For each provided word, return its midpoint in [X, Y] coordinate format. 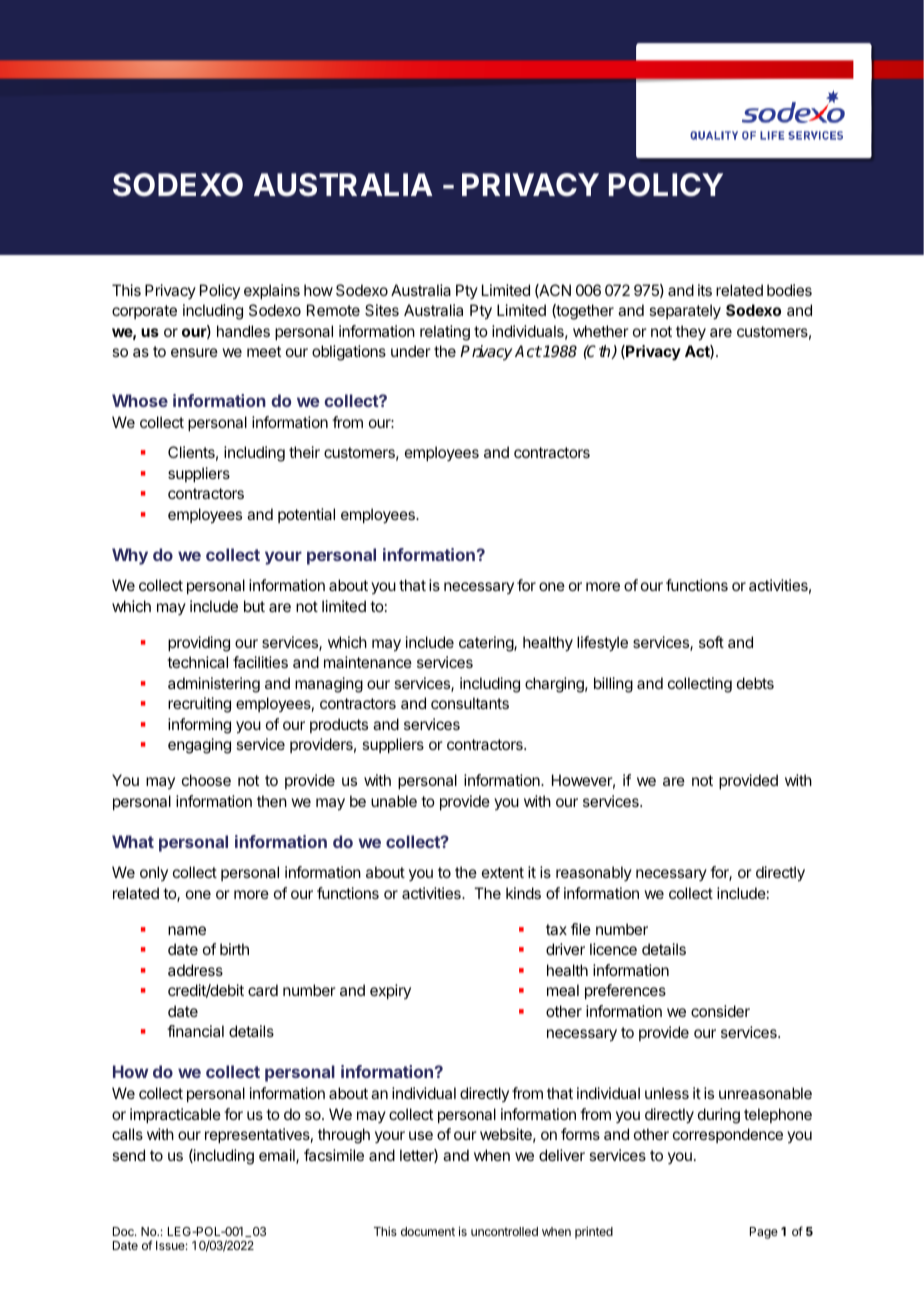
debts [755, 683]
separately [685, 312]
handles [243, 331]
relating [445, 333]
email [278, 1156]
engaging [199, 746]
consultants [470, 703]
